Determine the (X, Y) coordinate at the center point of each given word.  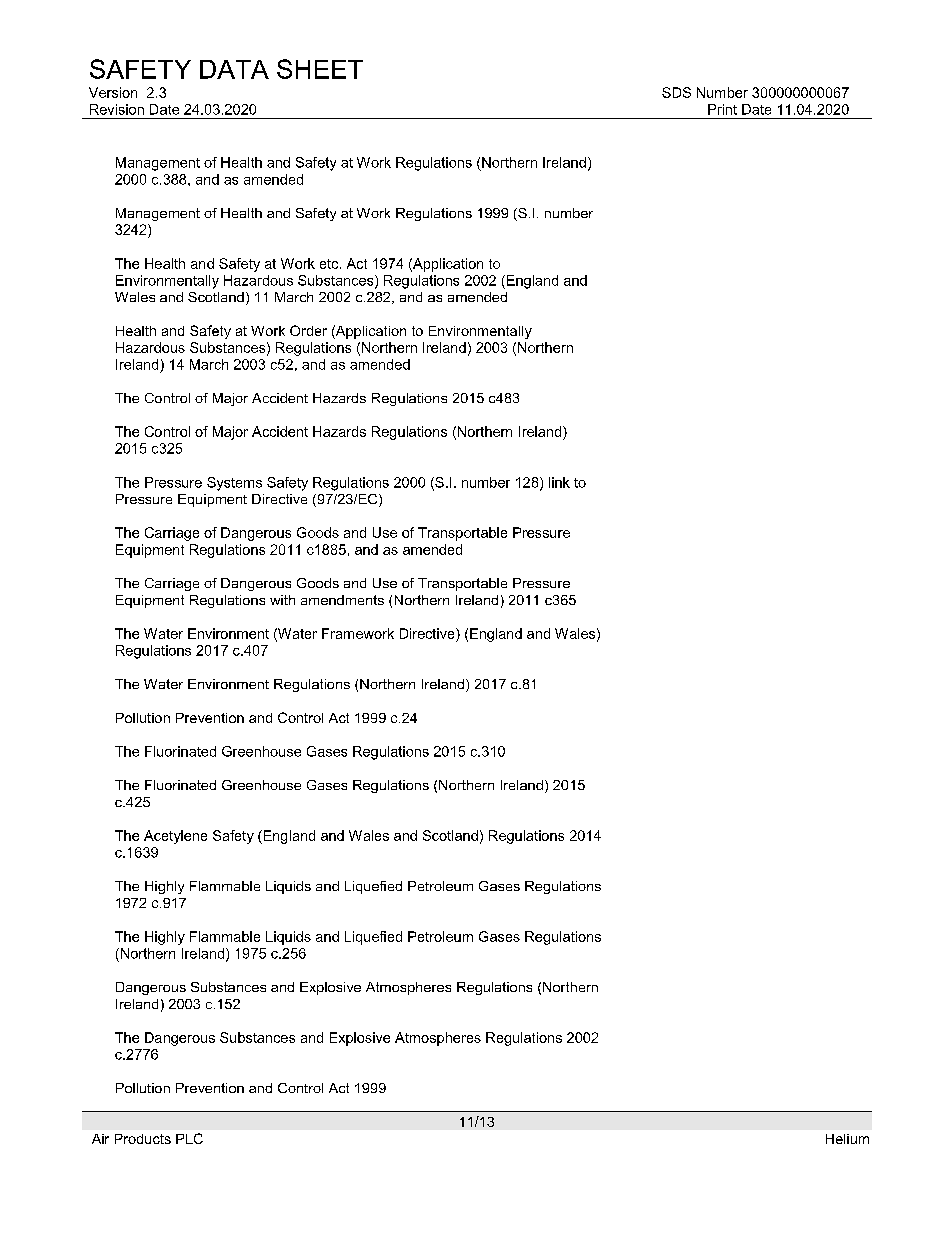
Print (722, 109)
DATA (234, 69)
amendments (342, 600)
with (282, 600)
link (559, 482)
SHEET (320, 69)
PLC (189, 1138)
